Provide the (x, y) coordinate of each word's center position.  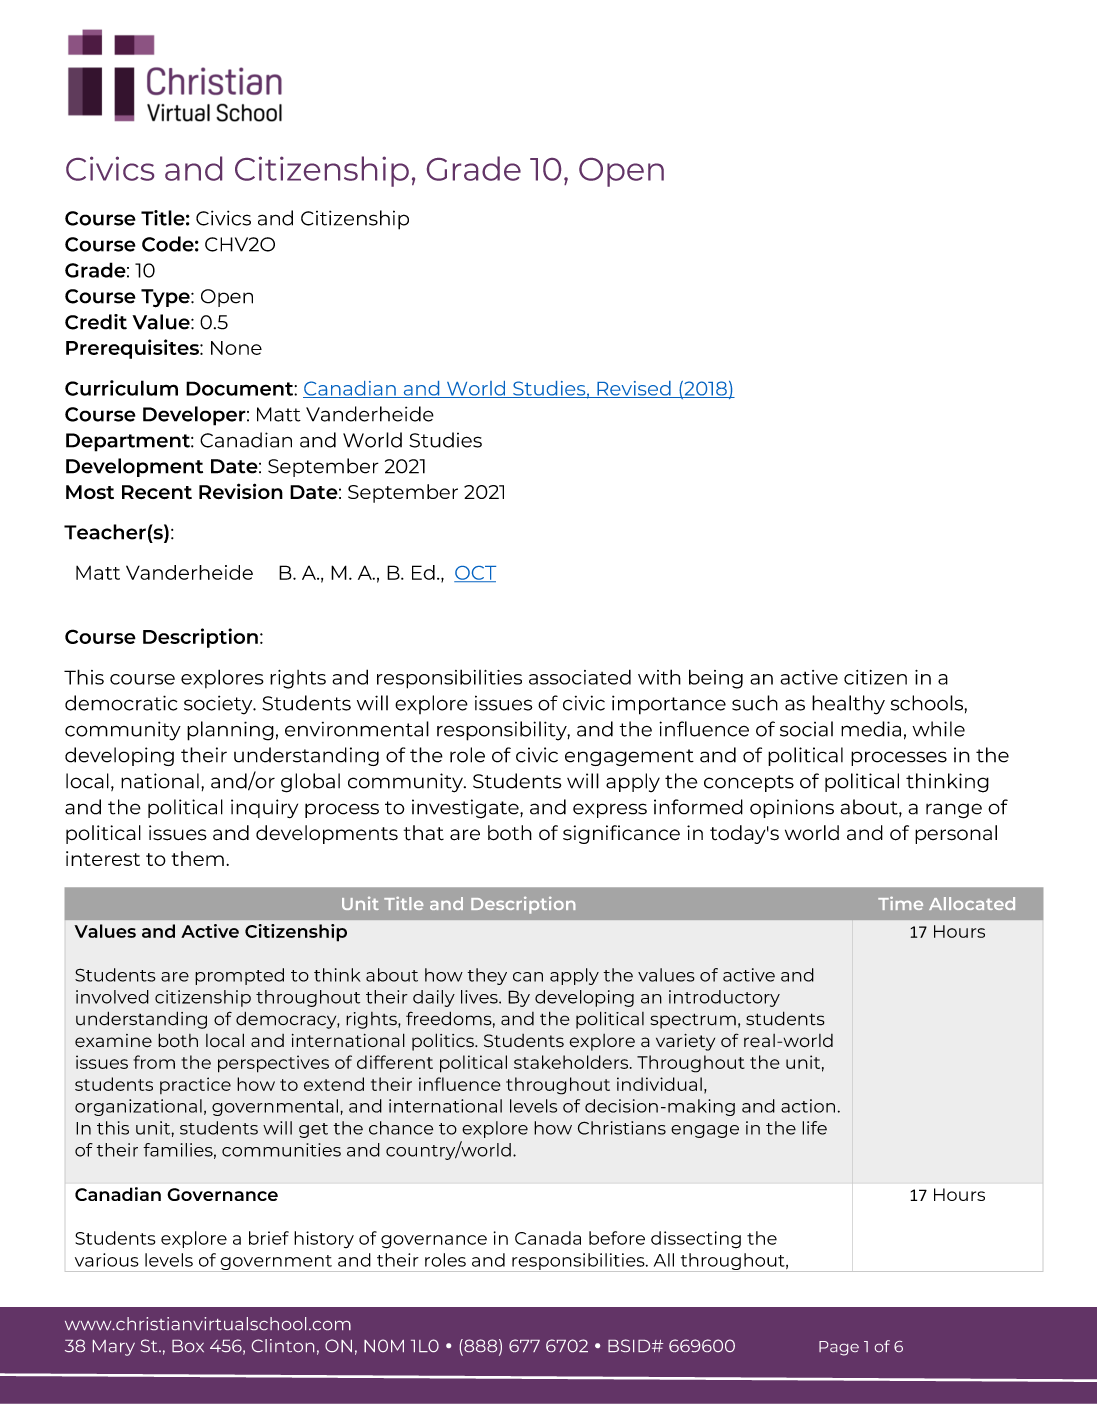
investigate (466, 809)
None (236, 348)
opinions (792, 808)
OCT (475, 574)
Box (188, 1346)
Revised (634, 389)
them (198, 858)
